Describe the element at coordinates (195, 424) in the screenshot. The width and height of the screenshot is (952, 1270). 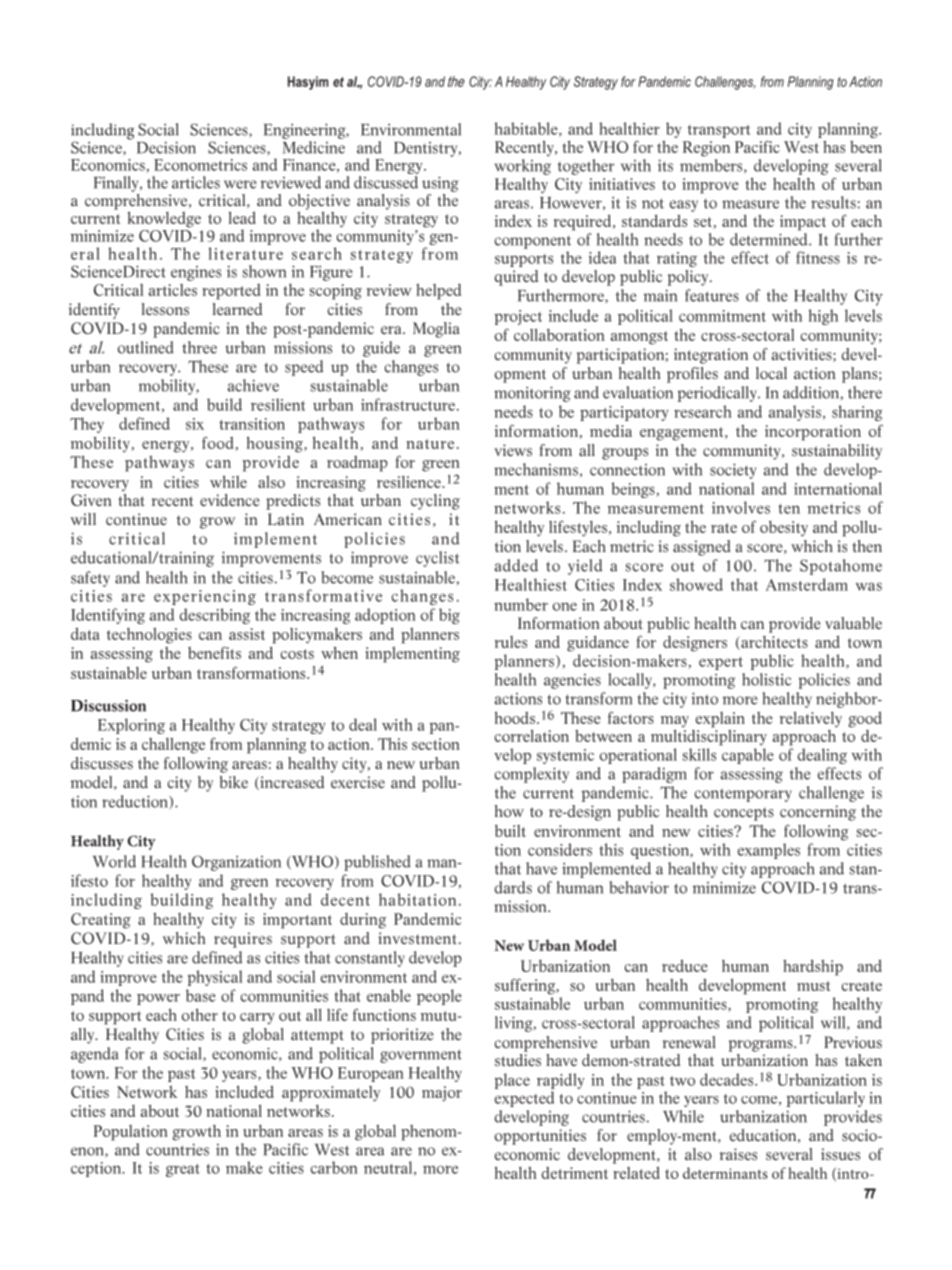
I see `six` at that location.
